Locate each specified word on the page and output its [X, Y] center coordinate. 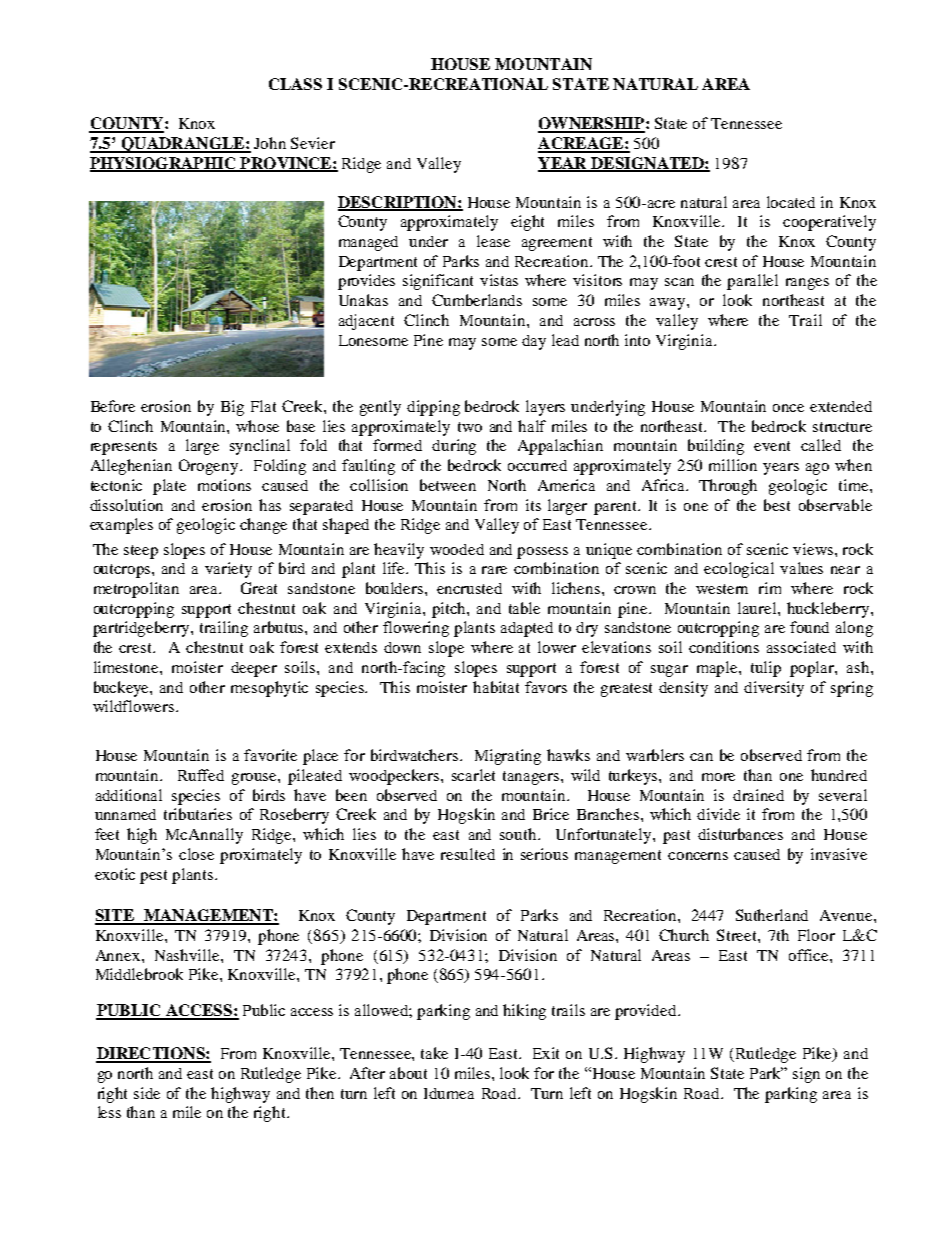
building [716, 447]
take [434, 1053]
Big [232, 408]
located [791, 202]
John [270, 143]
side [147, 1093]
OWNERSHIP [592, 124]
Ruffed [201, 775]
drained [758, 795]
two [470, 427]
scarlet [473, 775]
